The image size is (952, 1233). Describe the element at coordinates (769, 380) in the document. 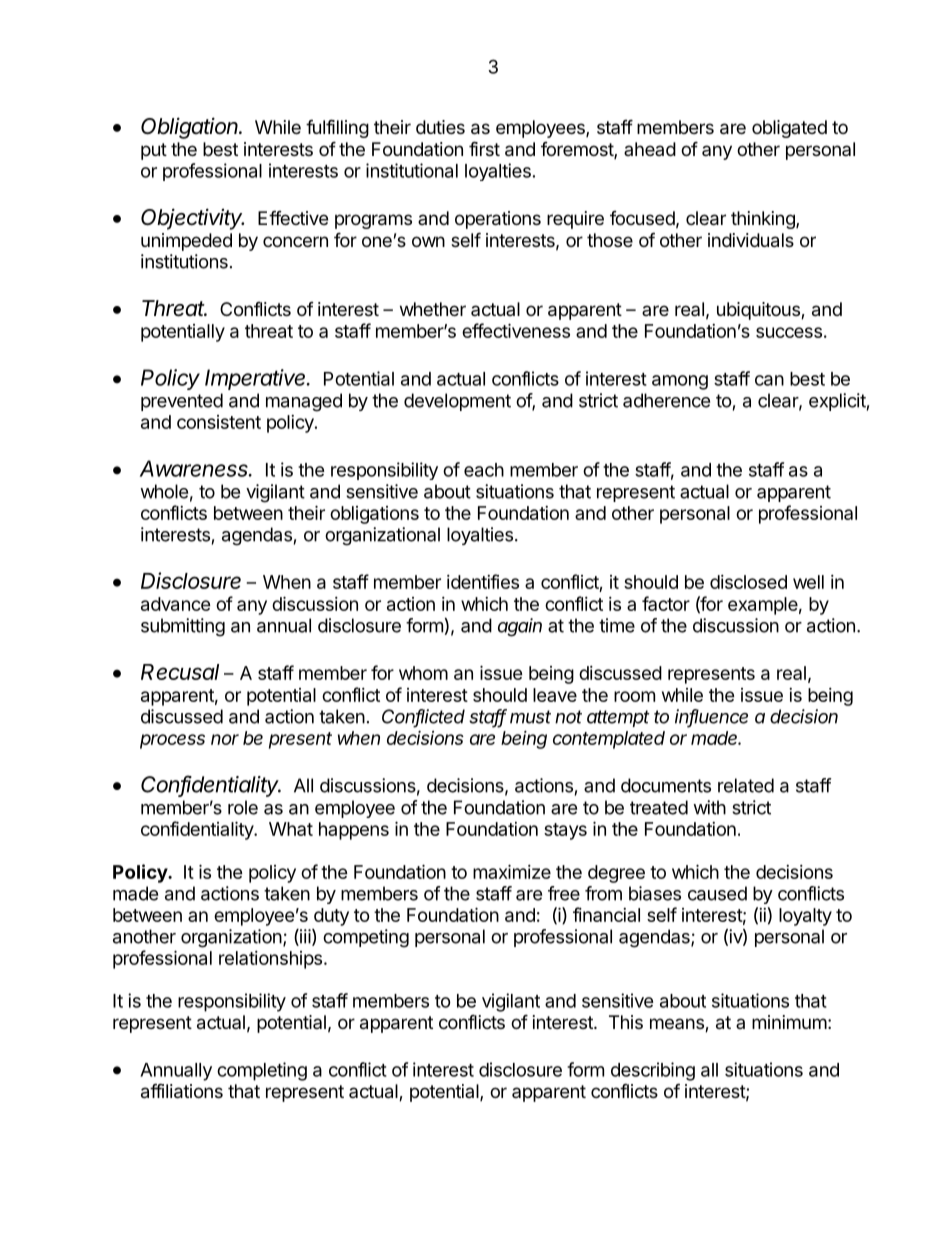

I see `can` at that location.
